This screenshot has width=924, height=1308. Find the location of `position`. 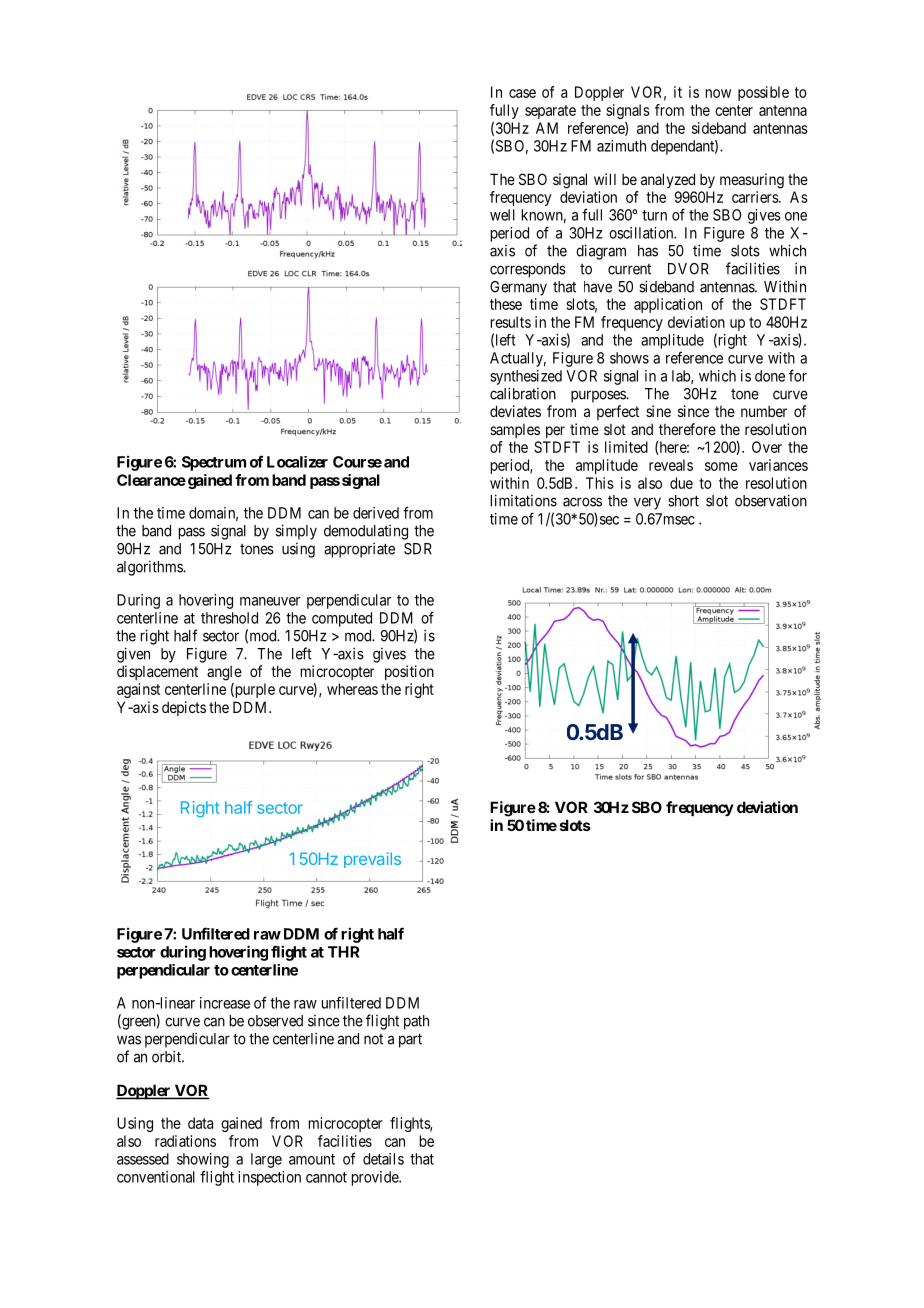

position is located at coordinates (409, 672).
